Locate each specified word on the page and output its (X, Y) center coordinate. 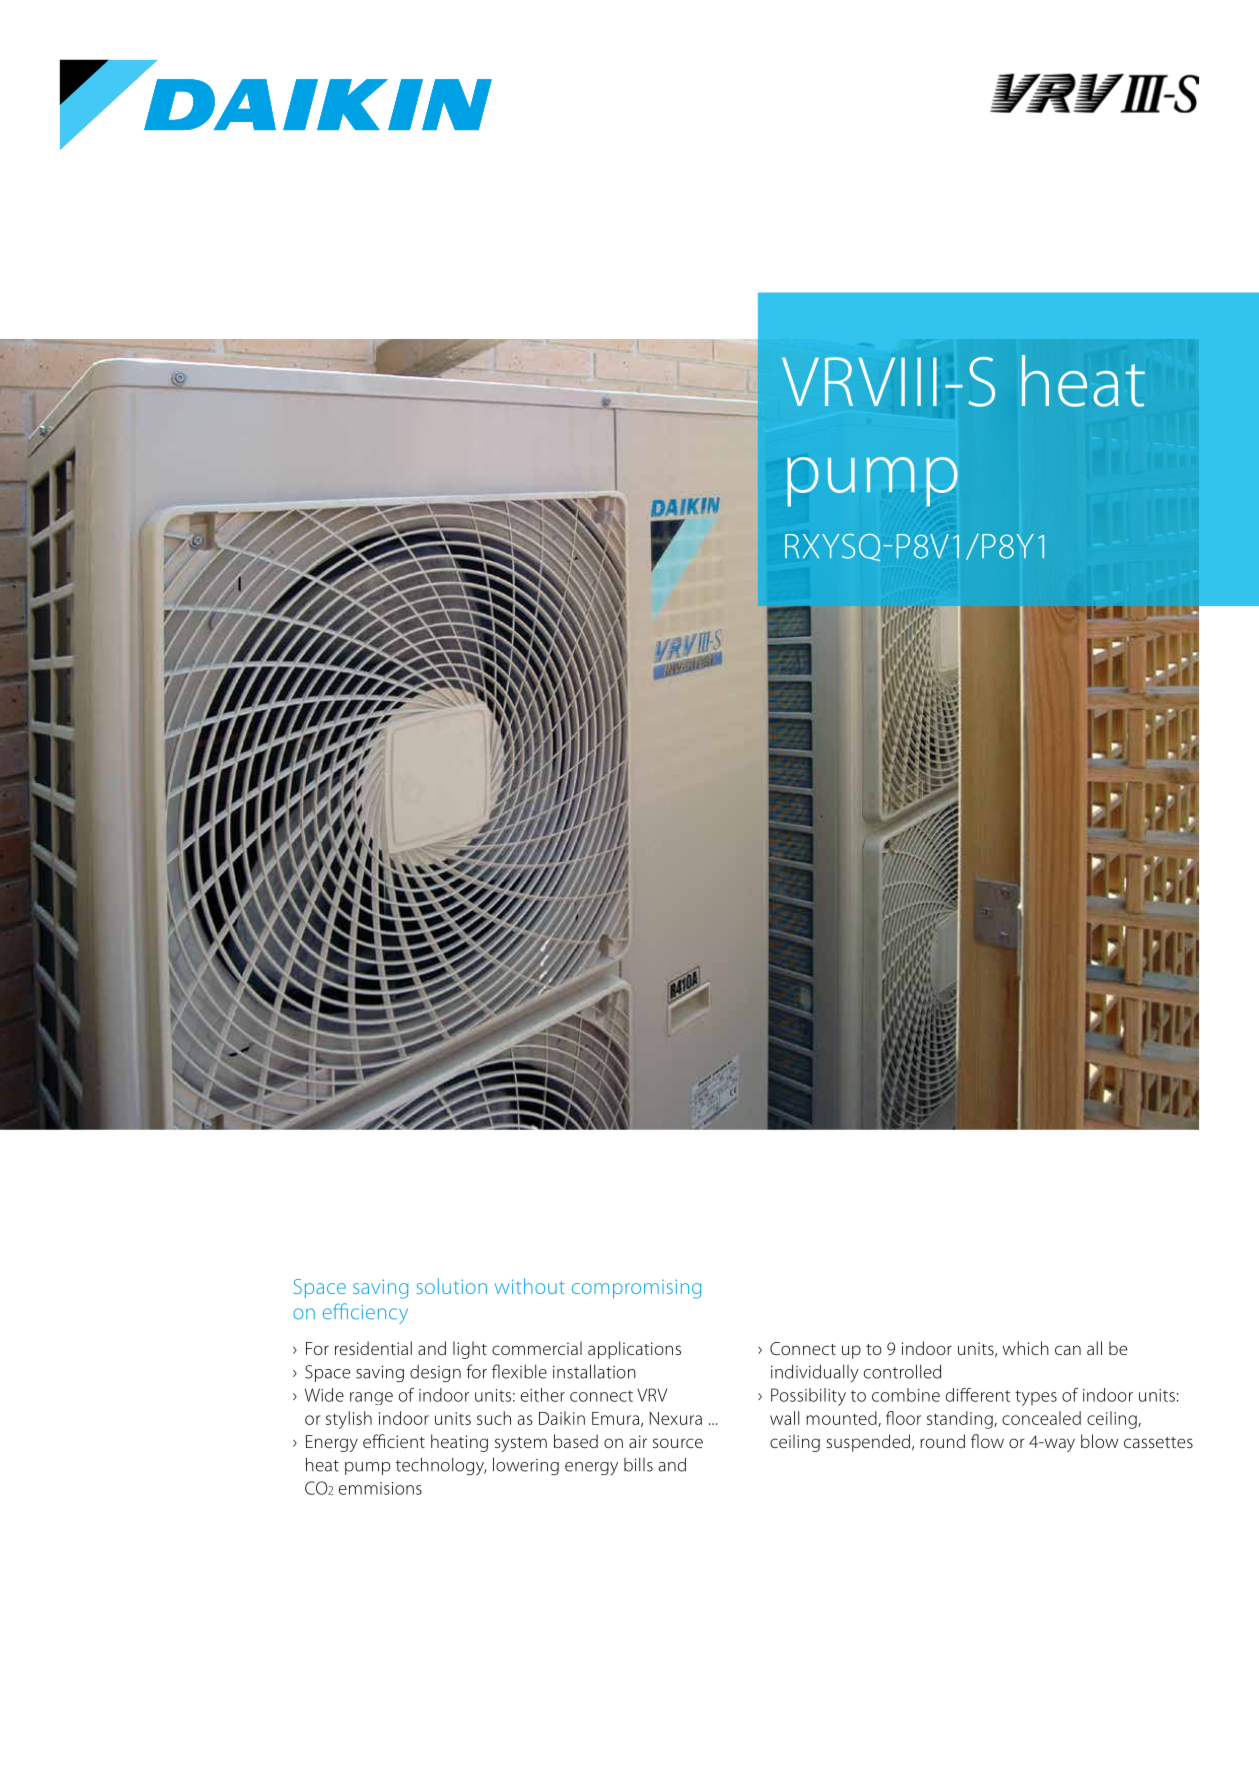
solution (452, 1286)
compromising (636, 1289)
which (1026, 1348)
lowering (526, 1466)
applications (634, 1350)
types (1036, 1398)
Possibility (808, 1397)
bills (638, 1465)
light (470, 1350)
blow (1099, 1441)
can (1068, 1350)
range (371, 1398)
